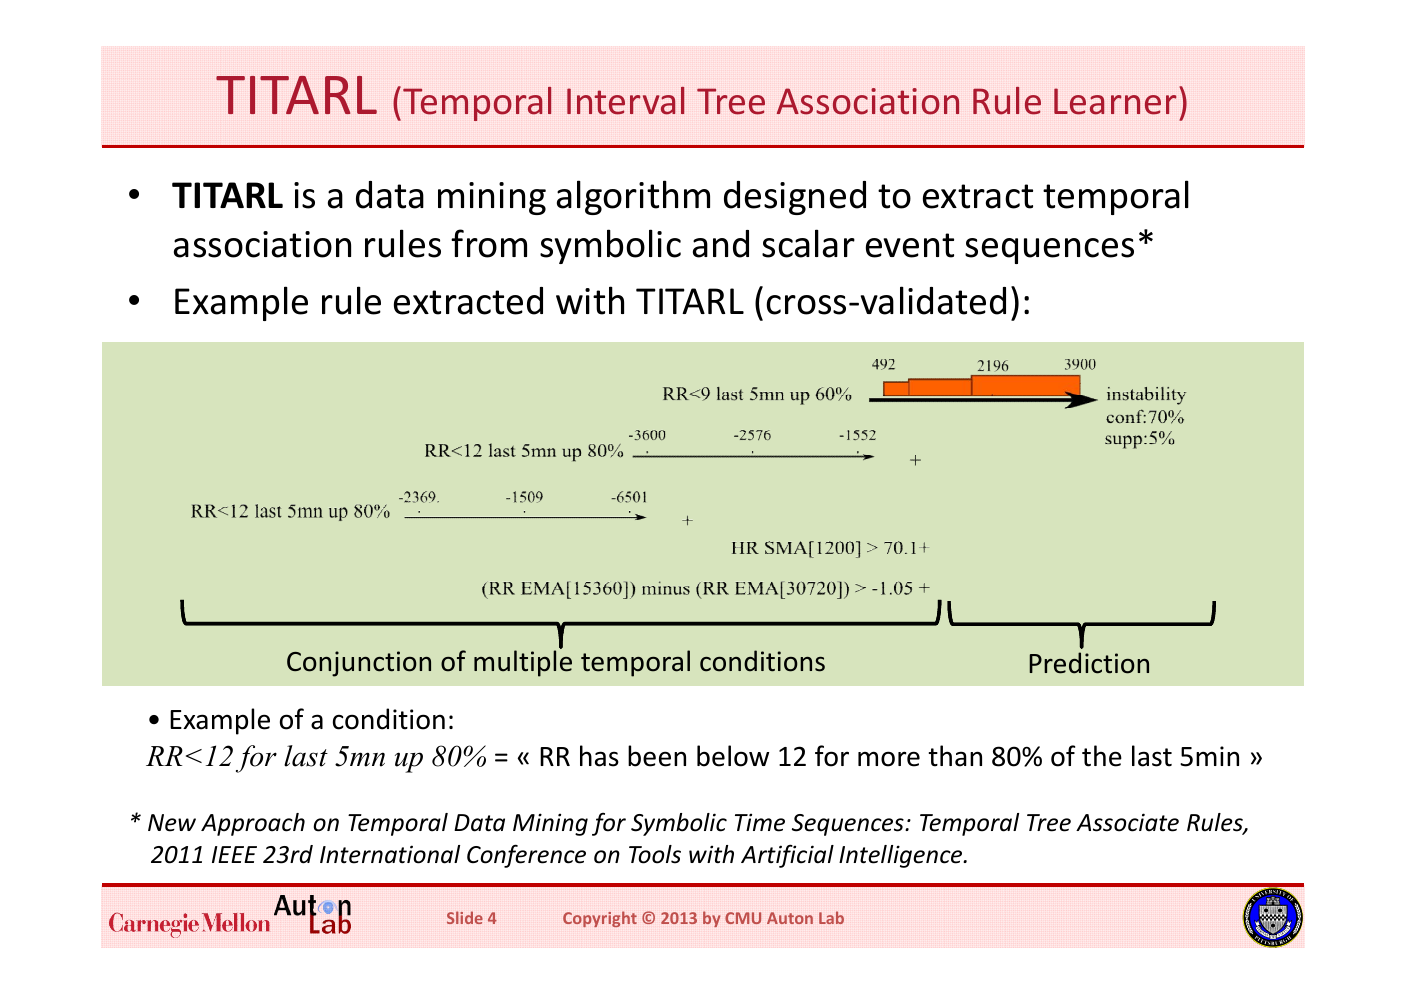 The height and width of the screenshot is (994, 1406). What do you see at coordinates (625, 101) in the screenshot?
I see `Interval` at bounding box center [625, 101].
